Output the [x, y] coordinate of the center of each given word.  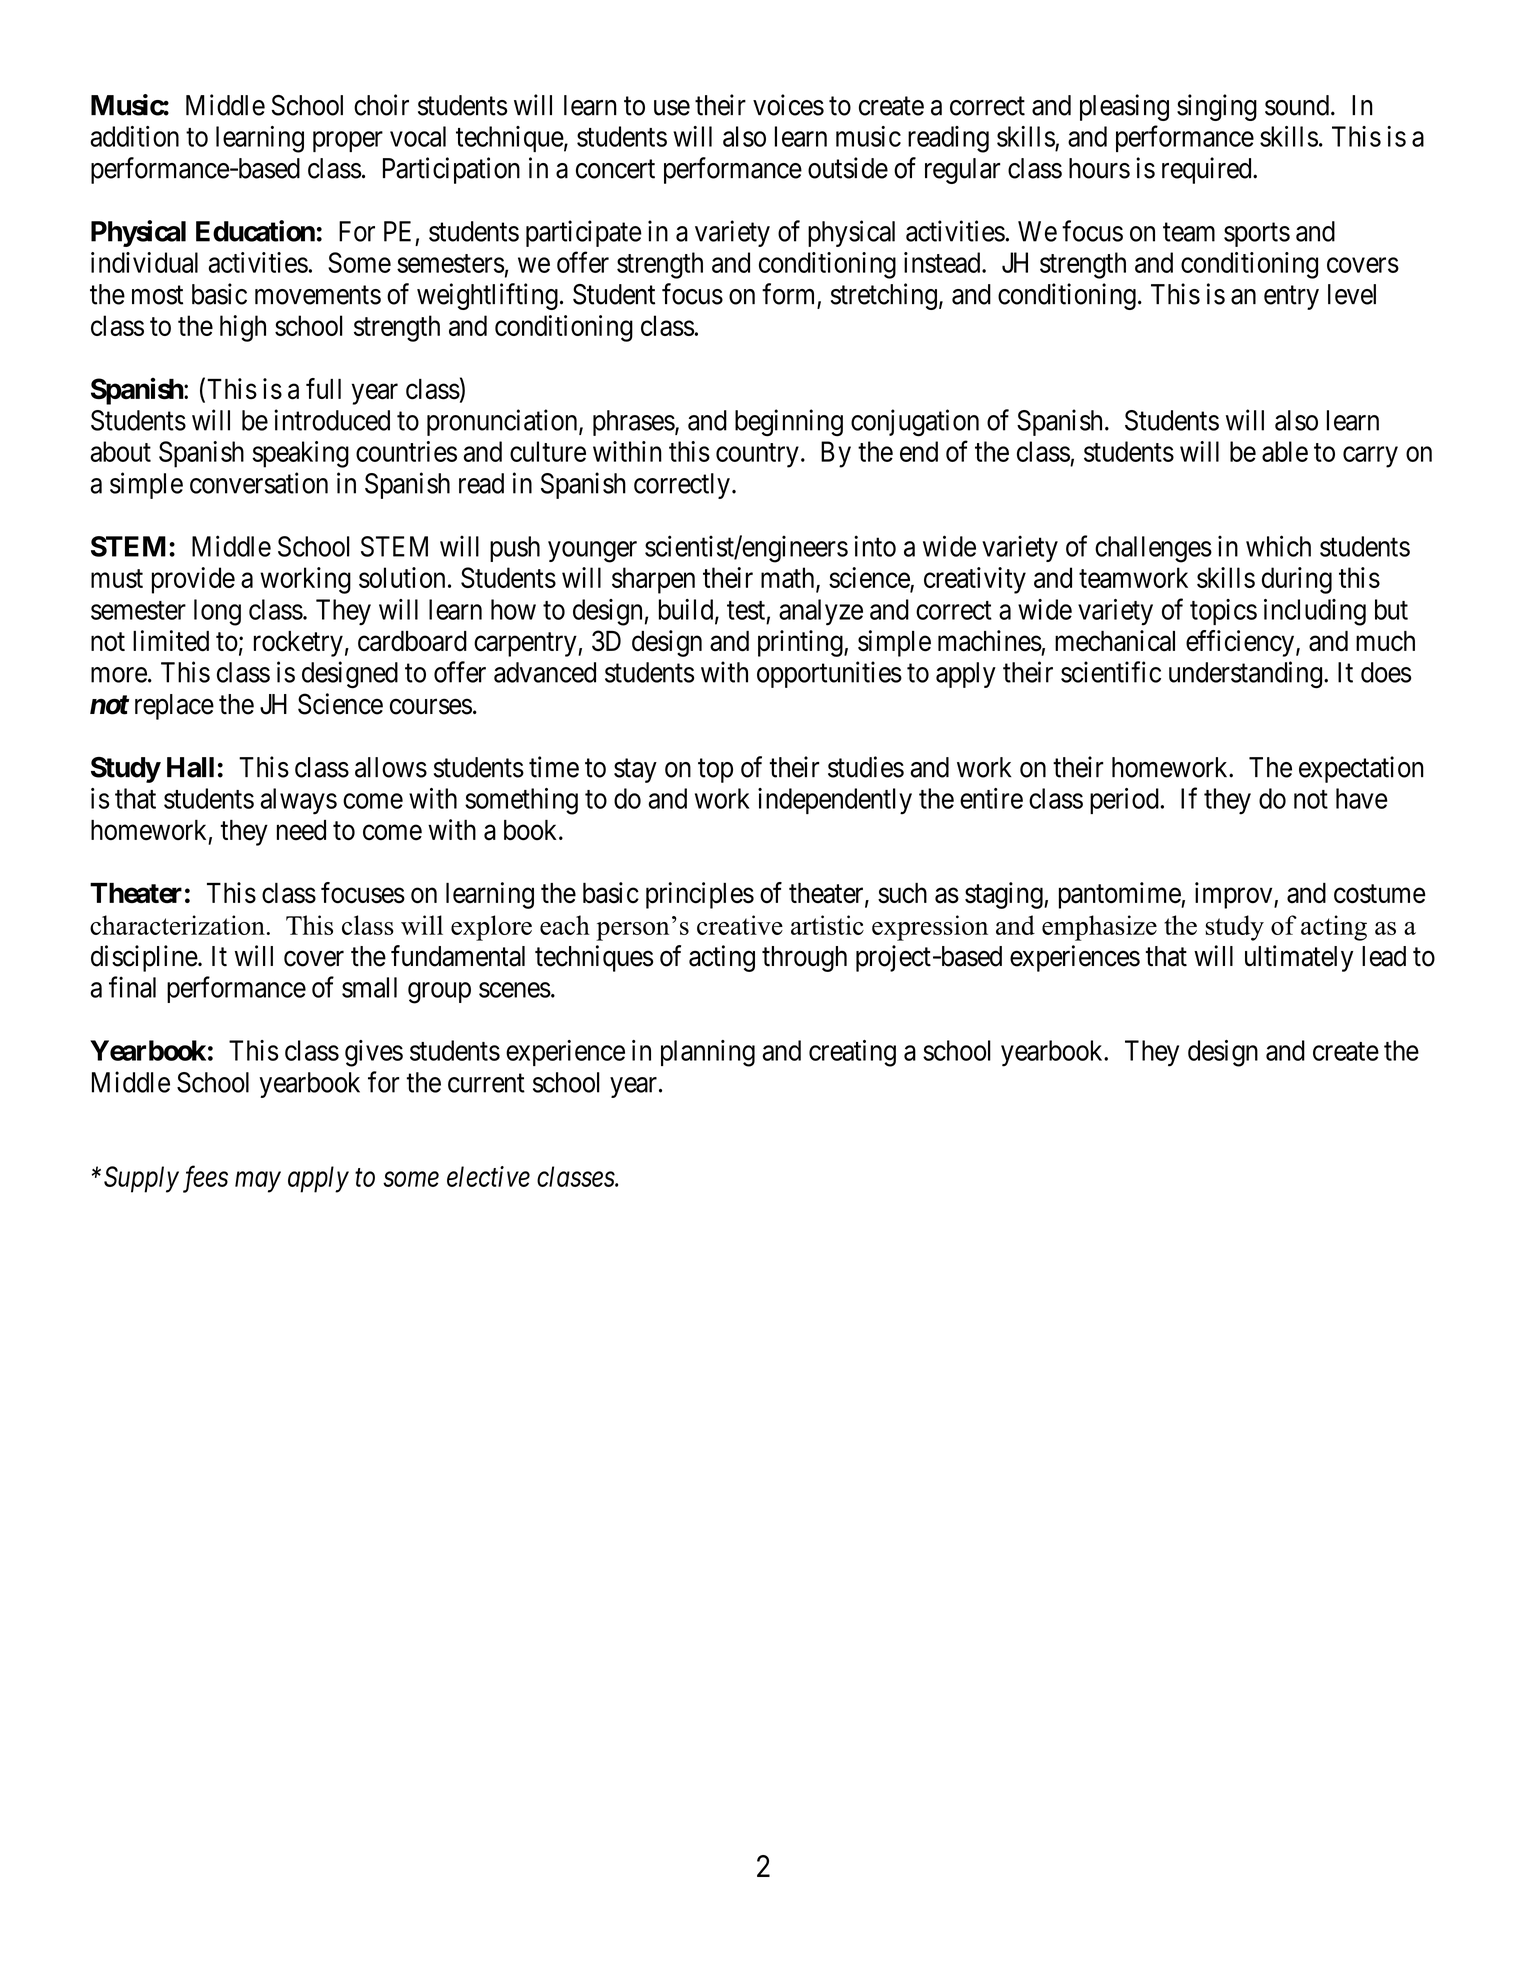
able [1285, 451]
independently [835, 801]
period [1125, 801]
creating [852, 1053]
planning [708, 1053]
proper [348, 141]
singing [1217, 107]
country [757, 455]
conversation [259, 483]
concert [615, 169]
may [258, 1182]
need [301, 830]
